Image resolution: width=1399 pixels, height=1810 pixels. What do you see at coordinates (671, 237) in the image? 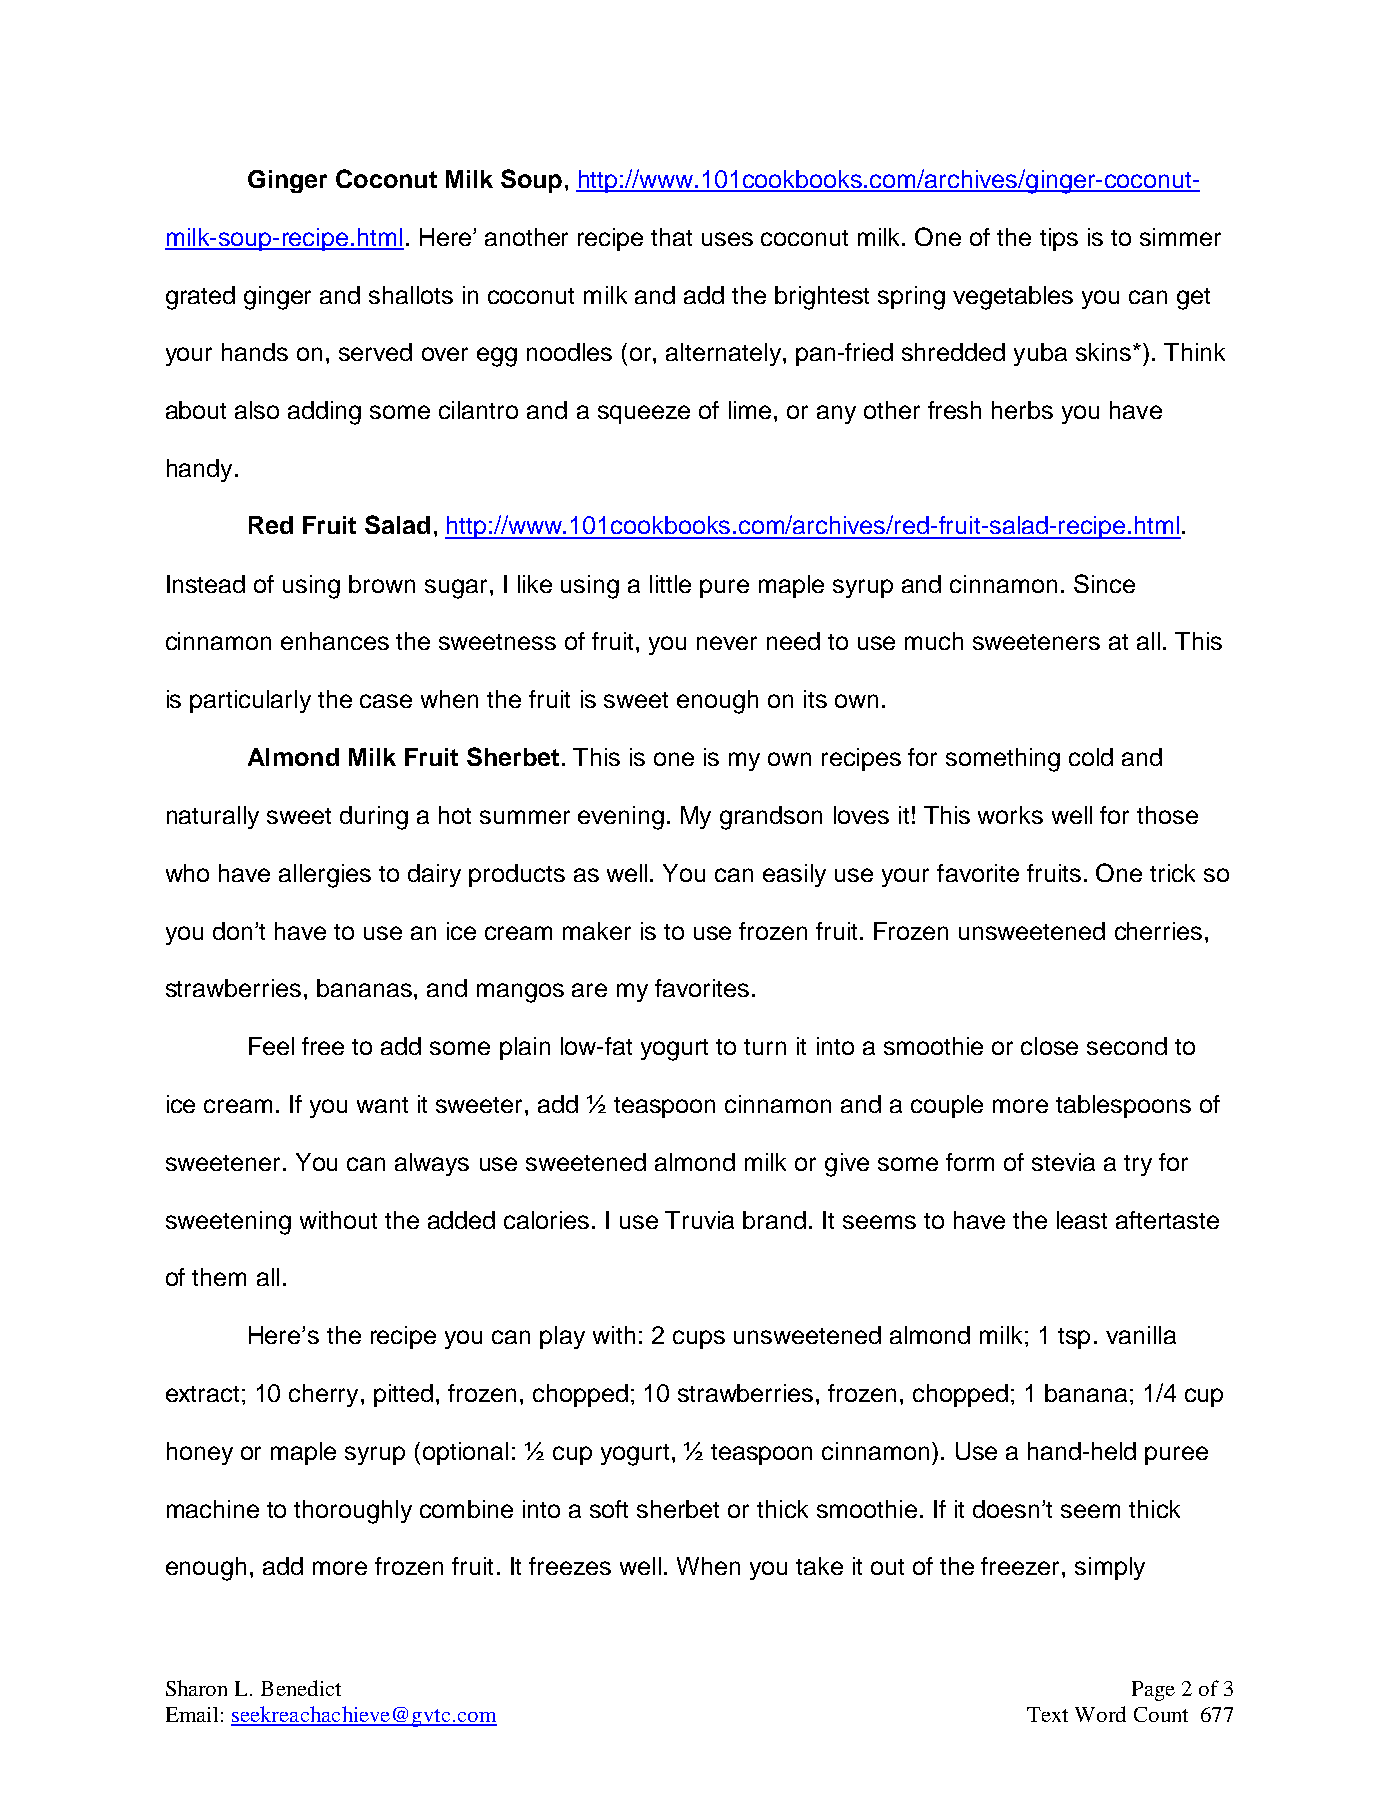
I see `that` at bounding box center [671, 237].
